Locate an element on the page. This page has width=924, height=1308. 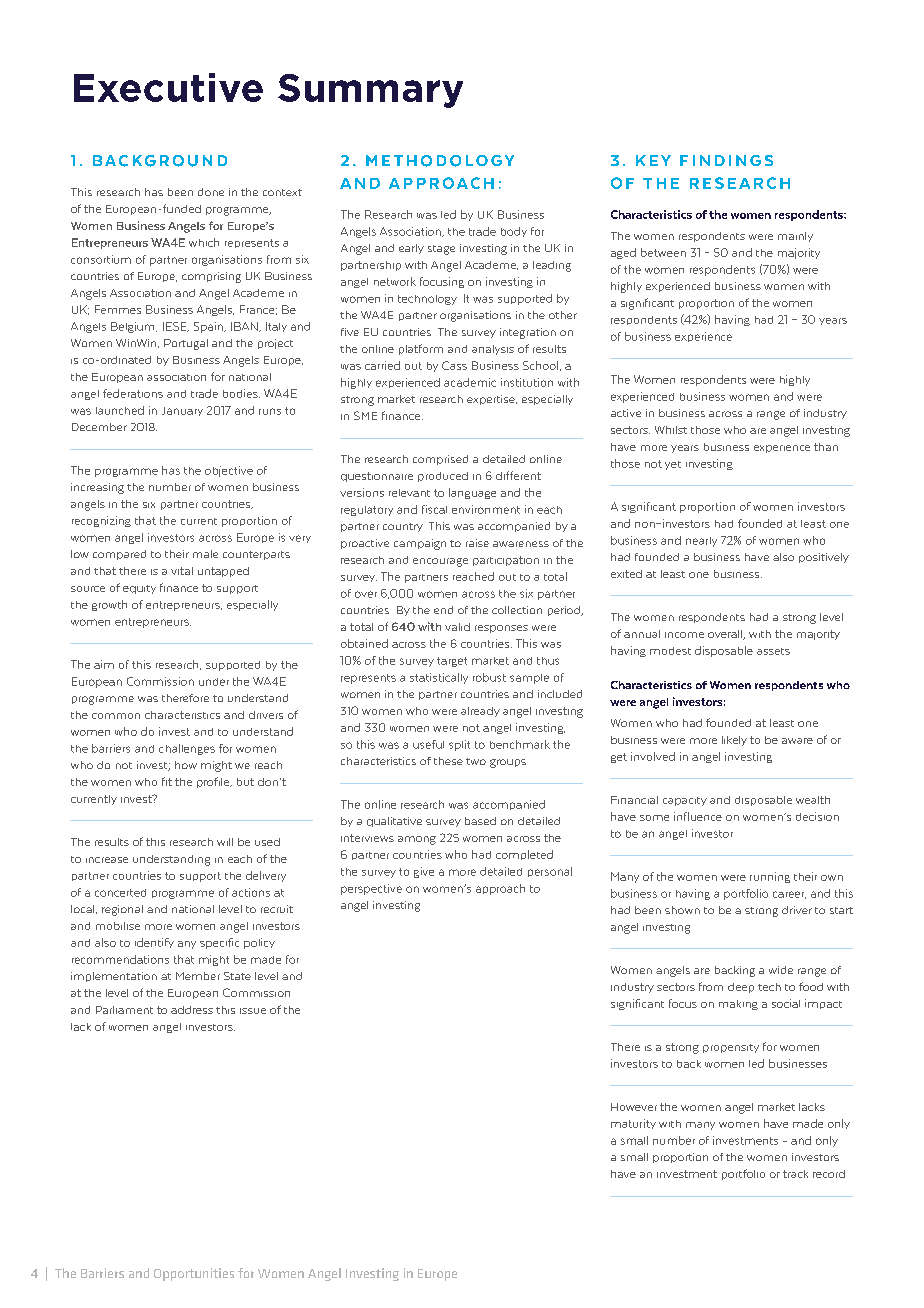
Executive is located at coordinates (168, 87).
